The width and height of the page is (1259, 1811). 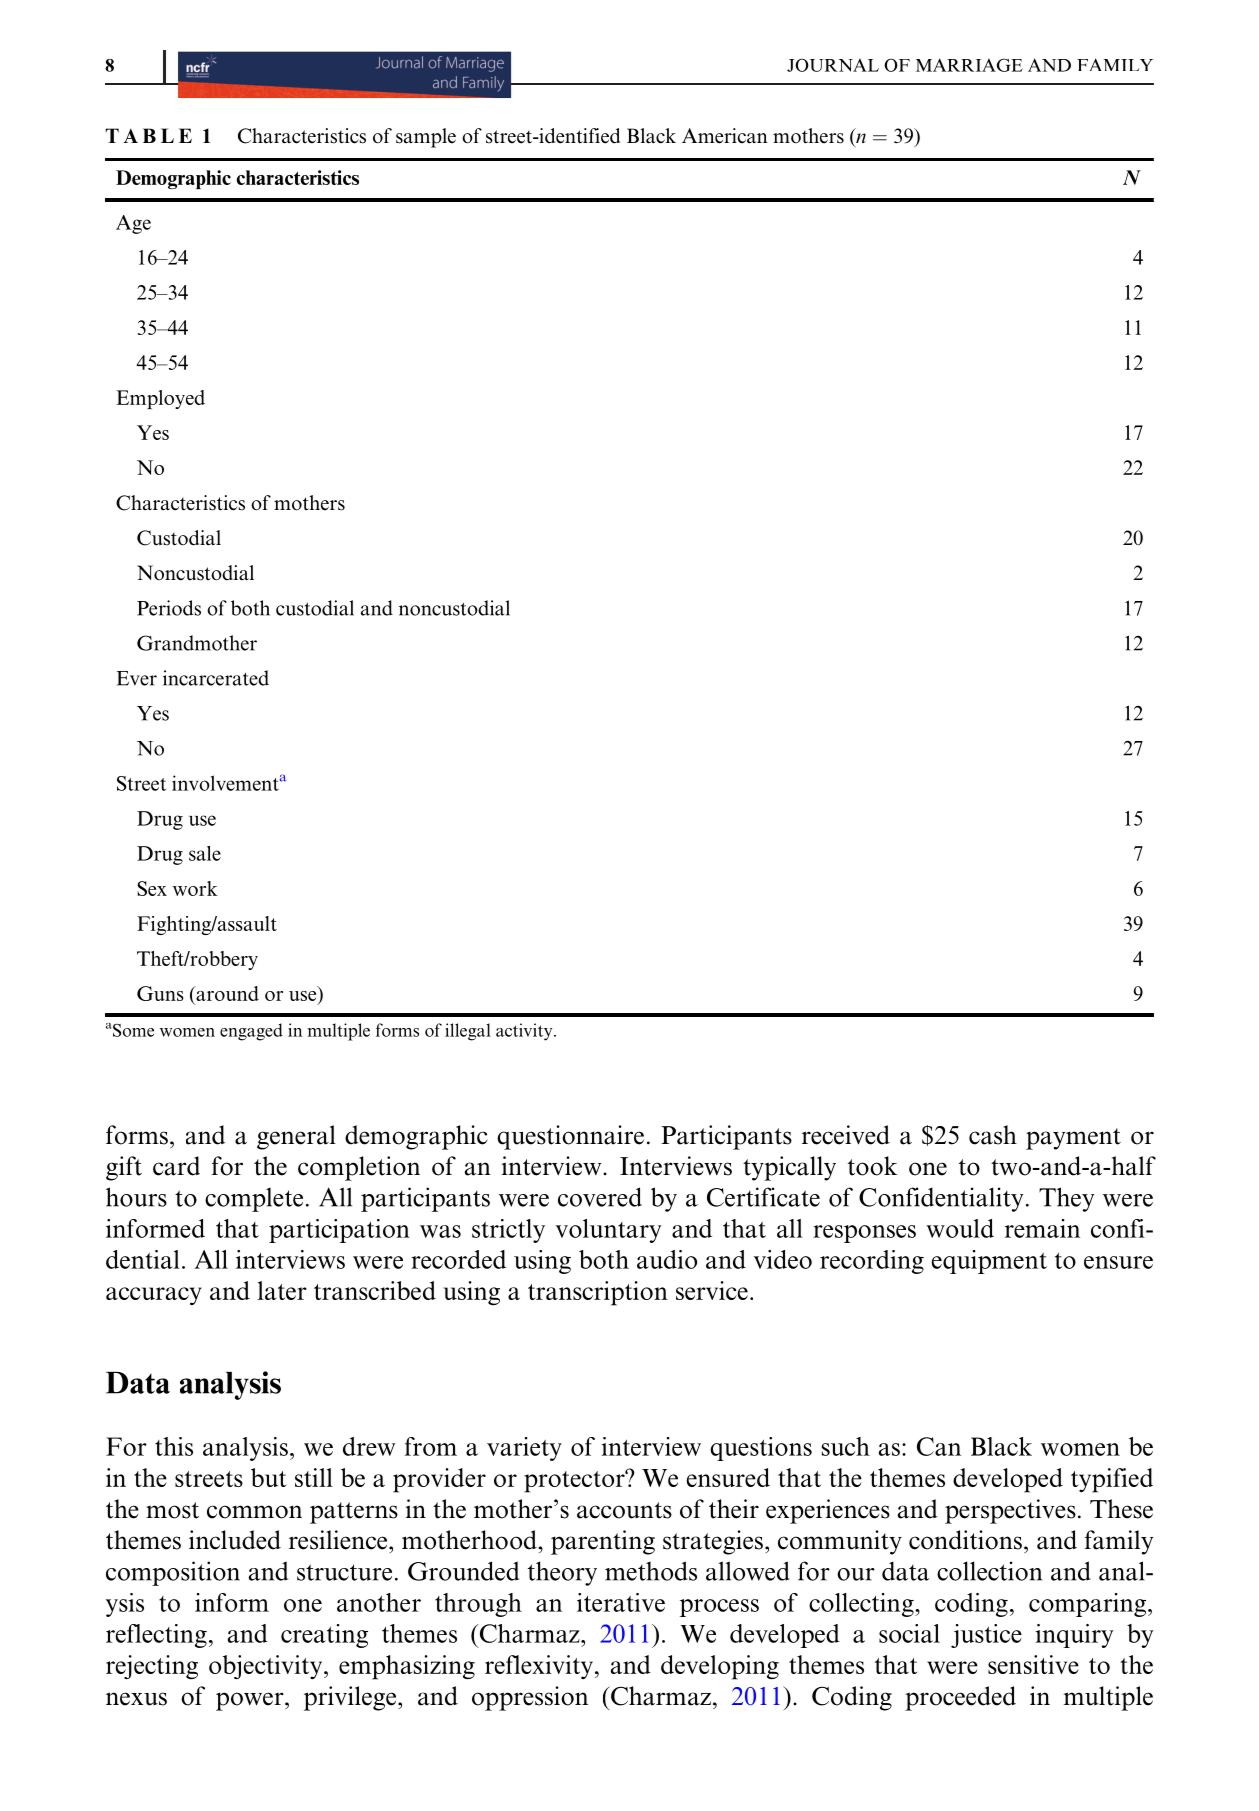 I want to click on cash, so click(x=993, y=1135).
